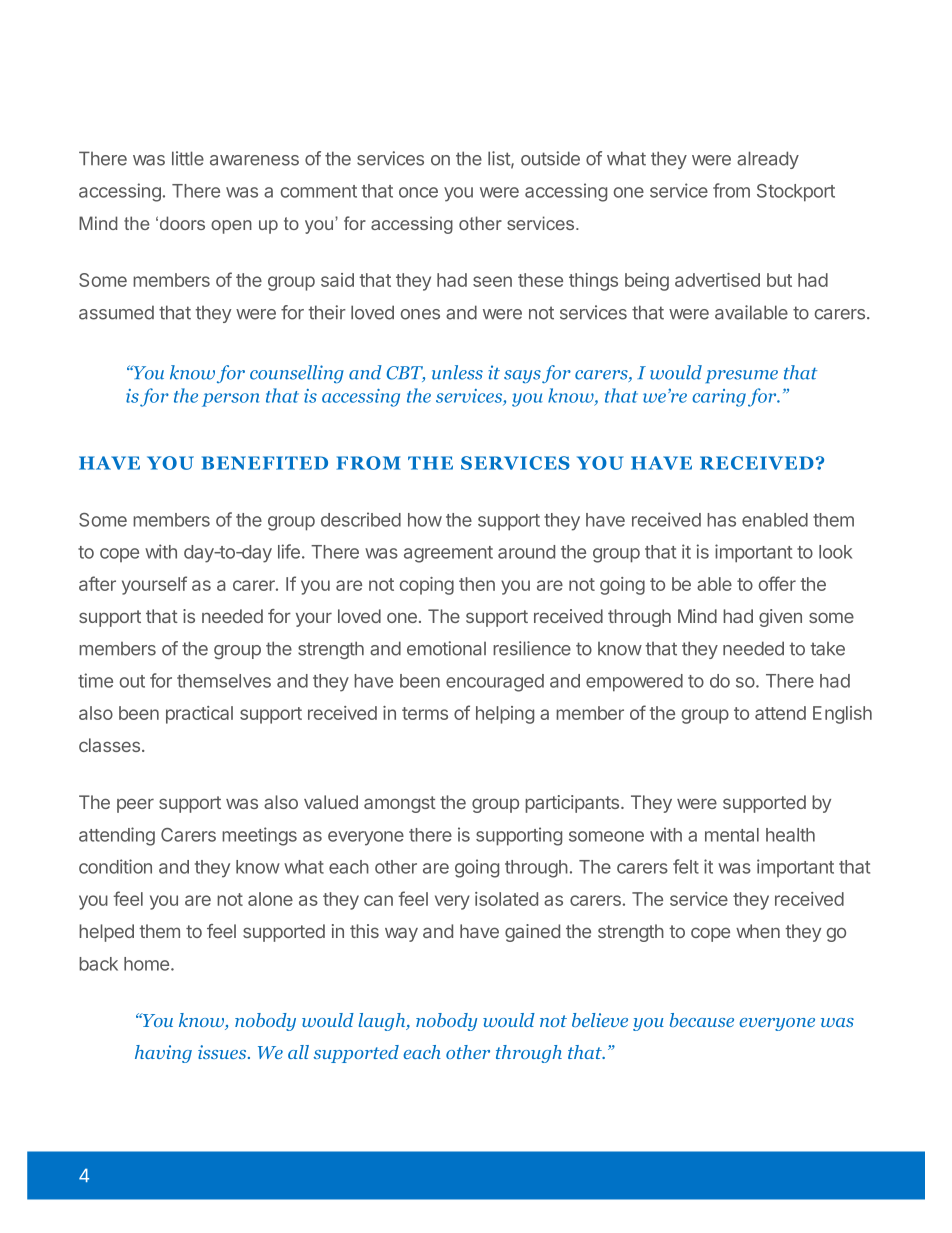 The height and width of the document is (1233, 952). What do you see at coordinates (702, 1020) in the document?
I see `because` at bounding box center [702, 1020].
